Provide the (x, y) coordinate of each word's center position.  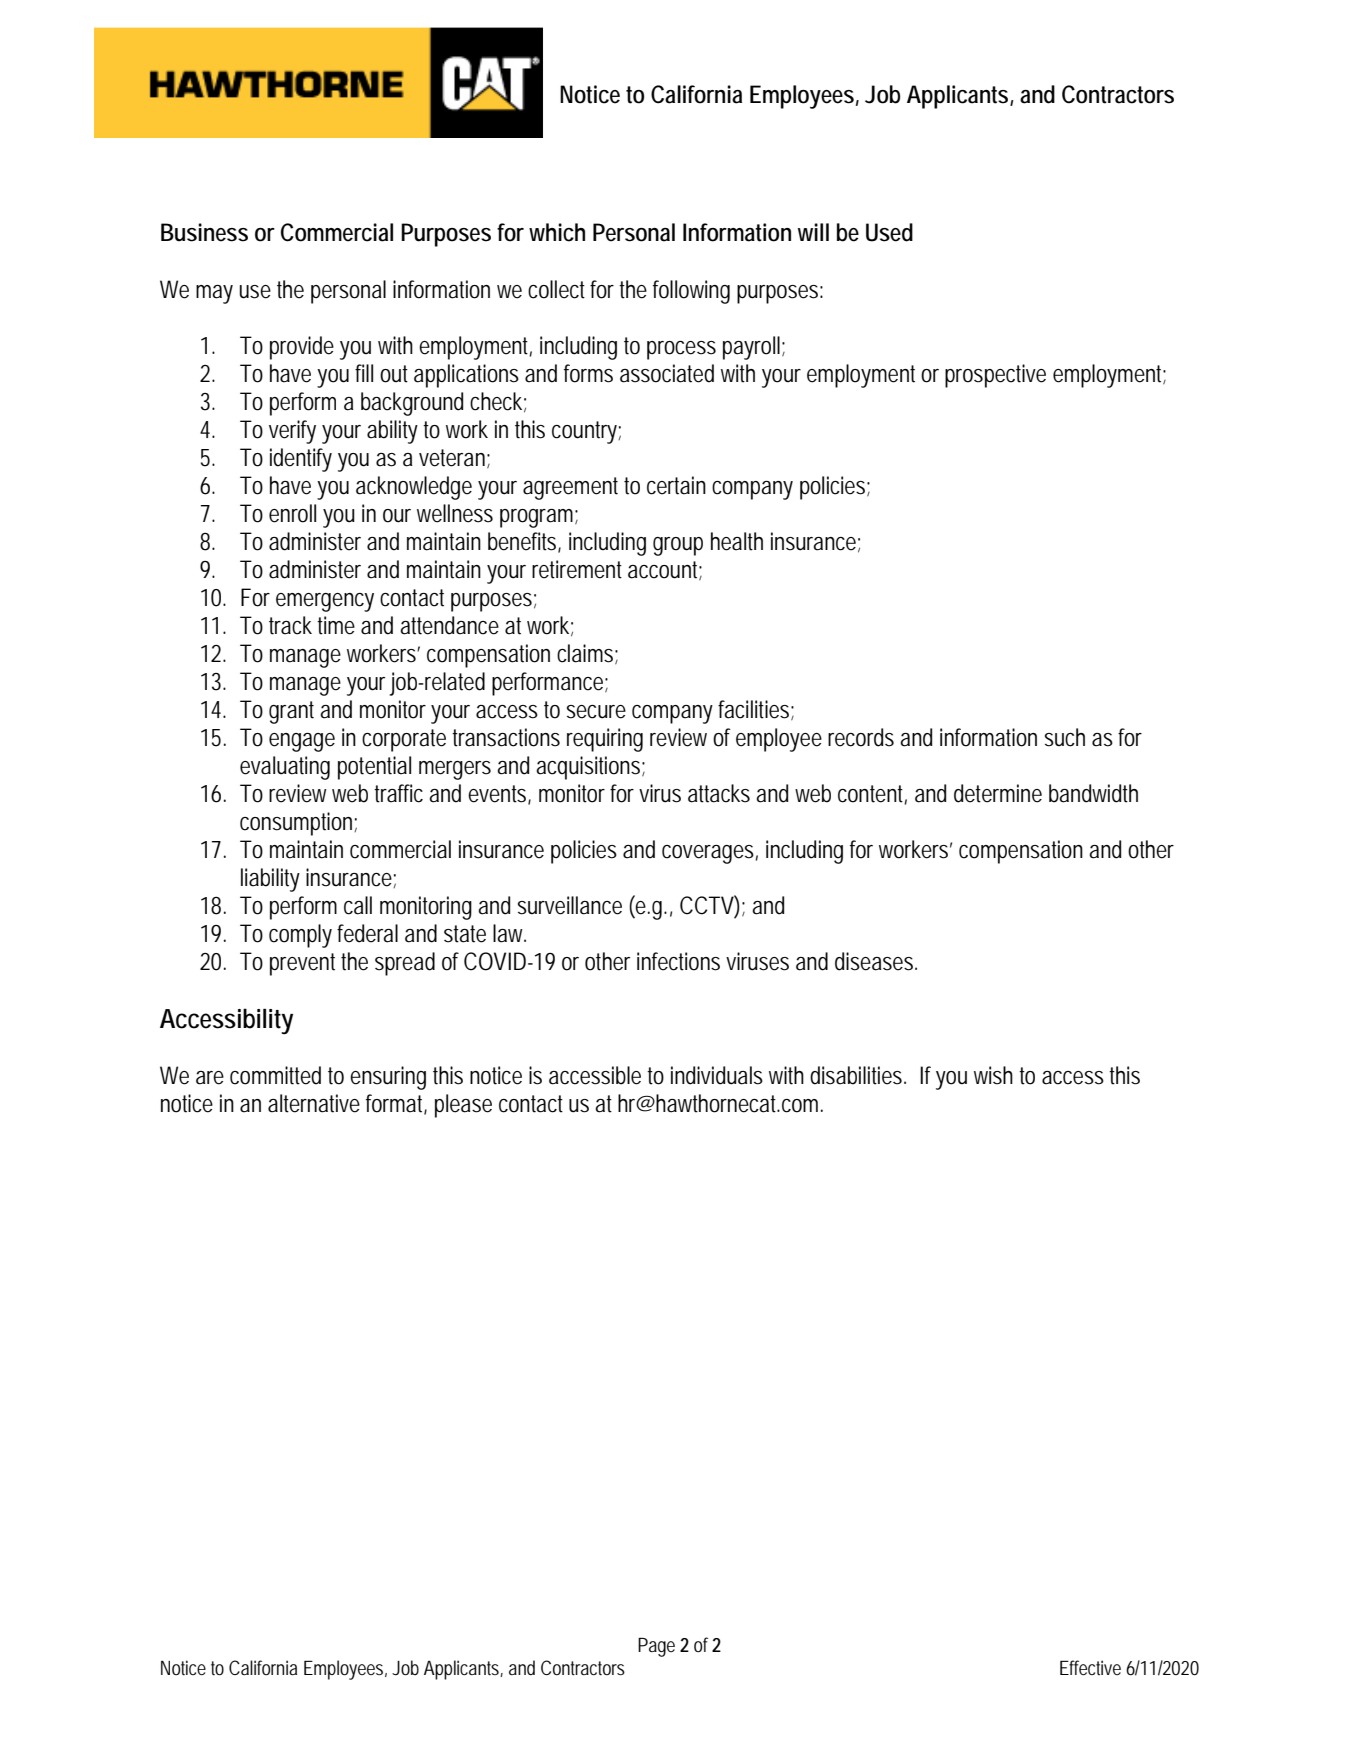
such (1065, 737)
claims (585, 653)
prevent (302, 964)
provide (302, 348)
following (691, 292)
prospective (995, 376)
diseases (874, 961)
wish (993, 1075)
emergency (325, 602)
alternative (314, 1103)
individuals (717, 1075)
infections (678, 961)
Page (656, 1647)
